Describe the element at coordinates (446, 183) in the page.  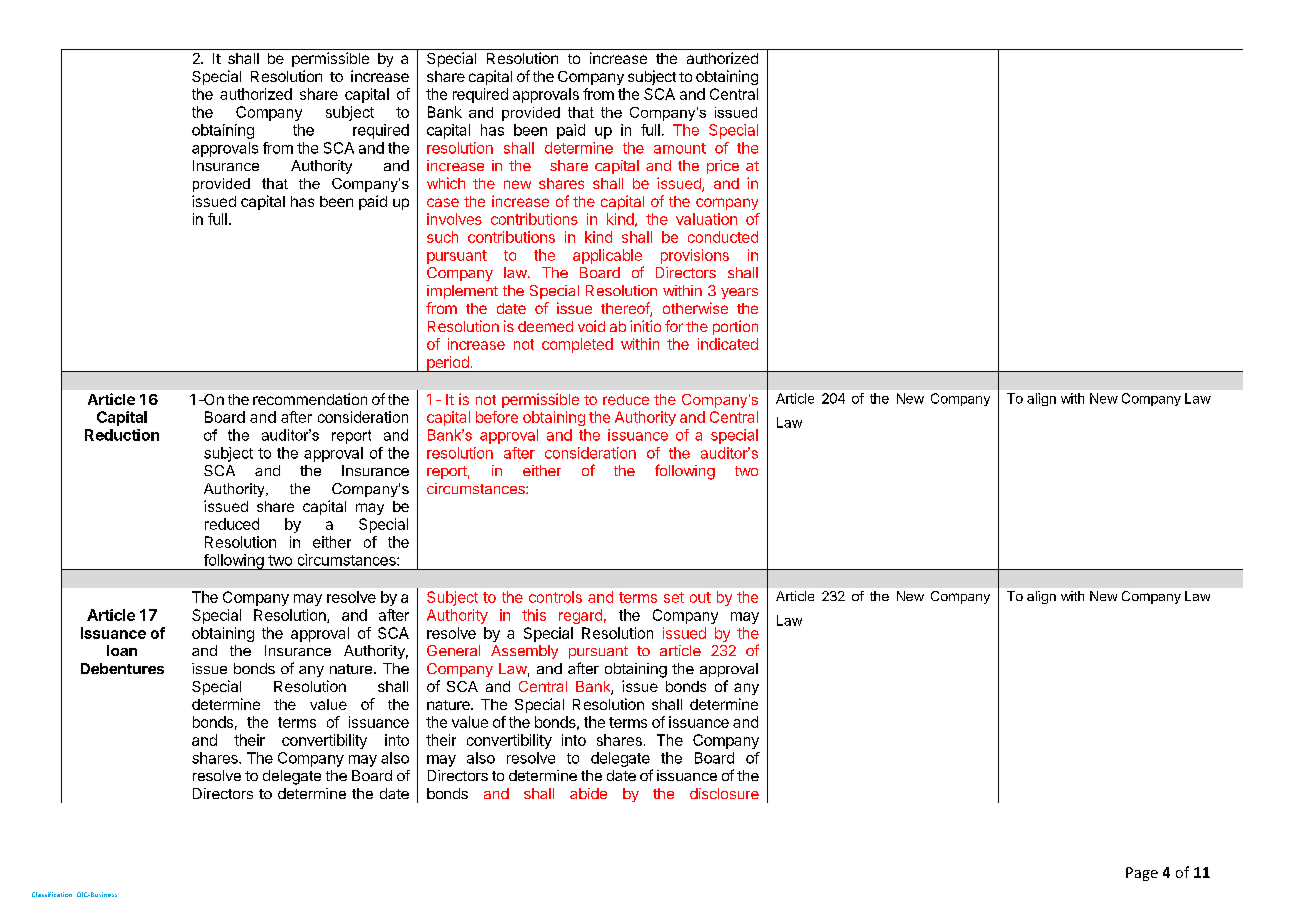
I see `which` at that location.
